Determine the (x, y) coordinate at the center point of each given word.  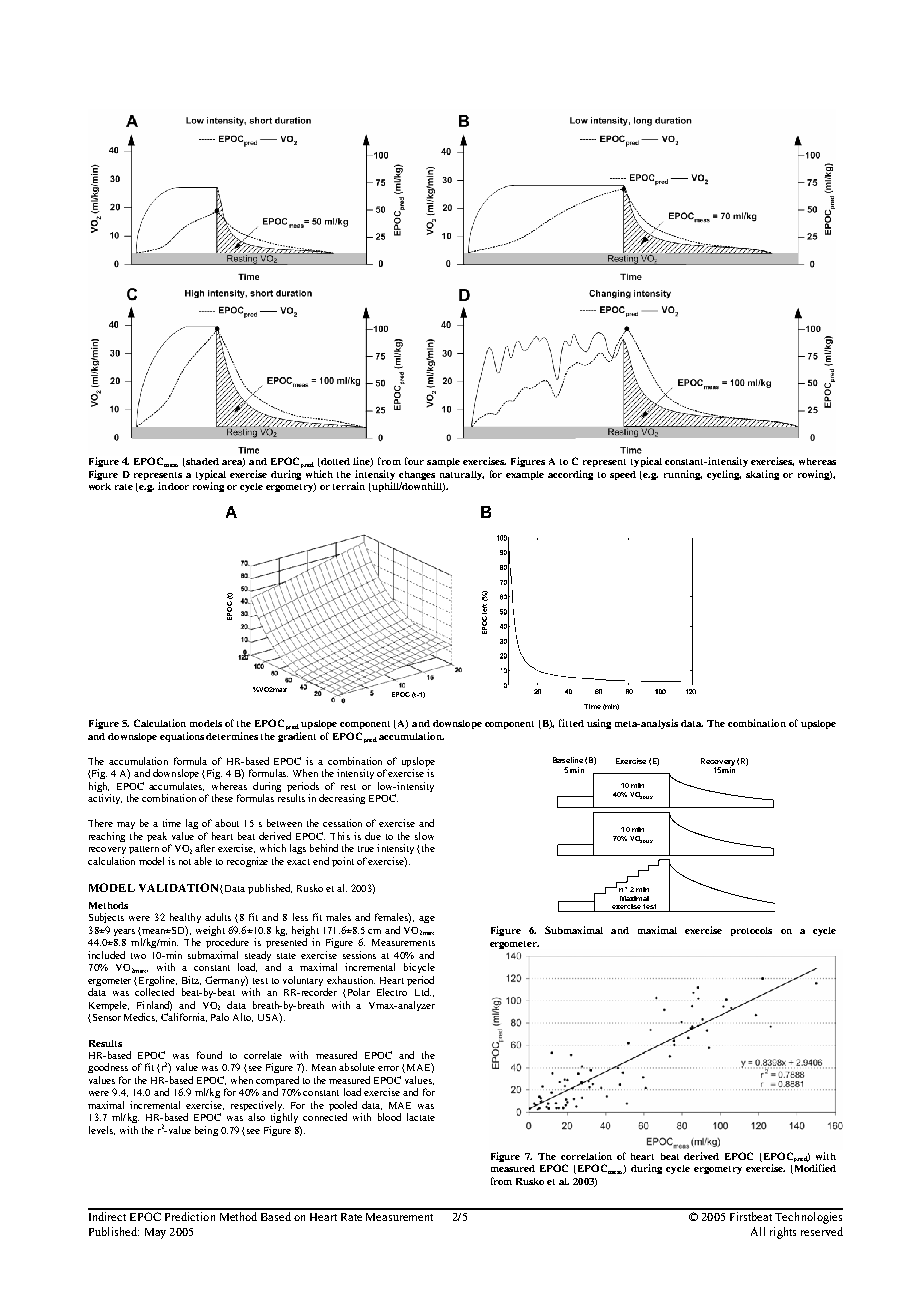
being (206, 1131)
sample (443, 462)
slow (424, 836)
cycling (724, 475)
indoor (173, 486)
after (205, 848)
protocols (751, 931)
